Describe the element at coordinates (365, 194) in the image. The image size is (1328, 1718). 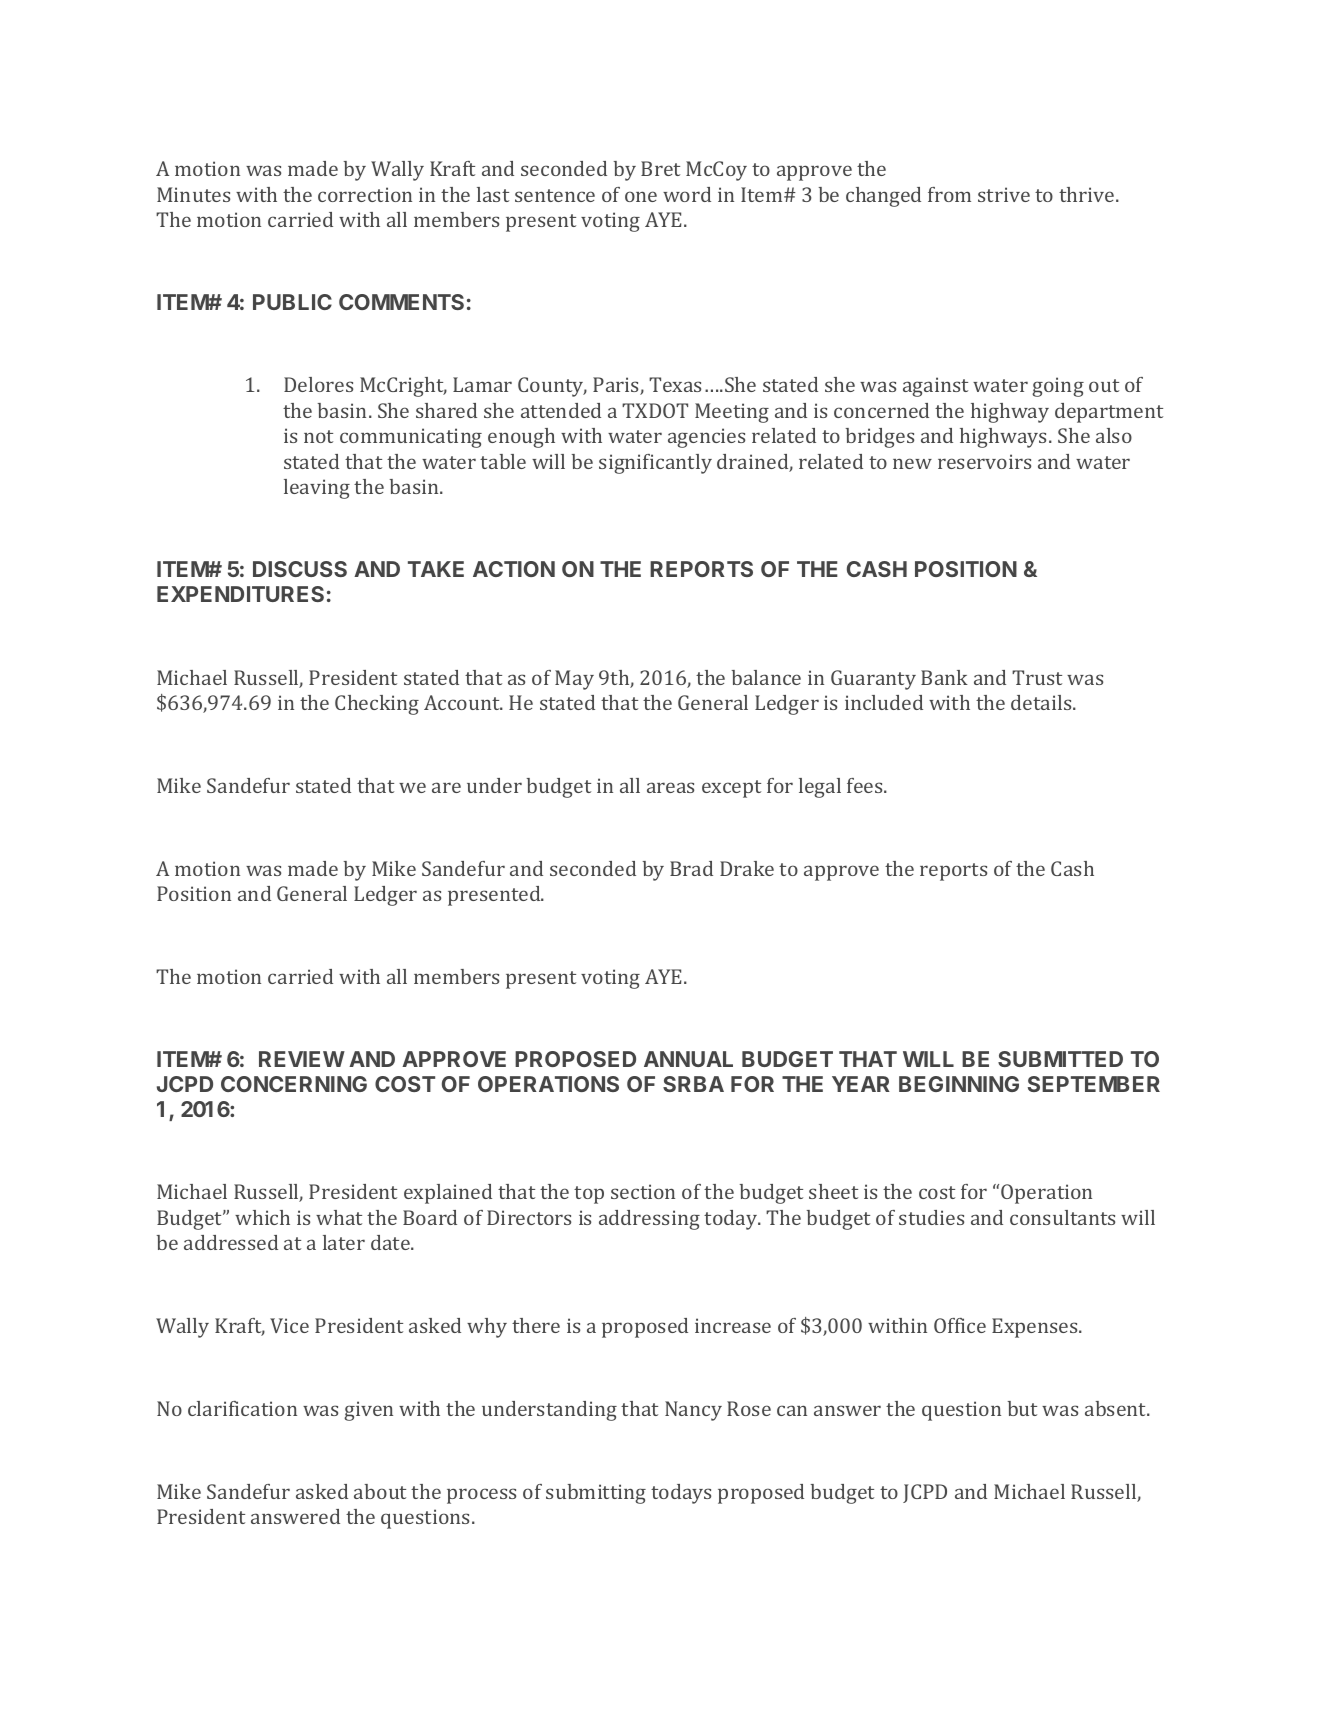
I see `correction` at that location.
